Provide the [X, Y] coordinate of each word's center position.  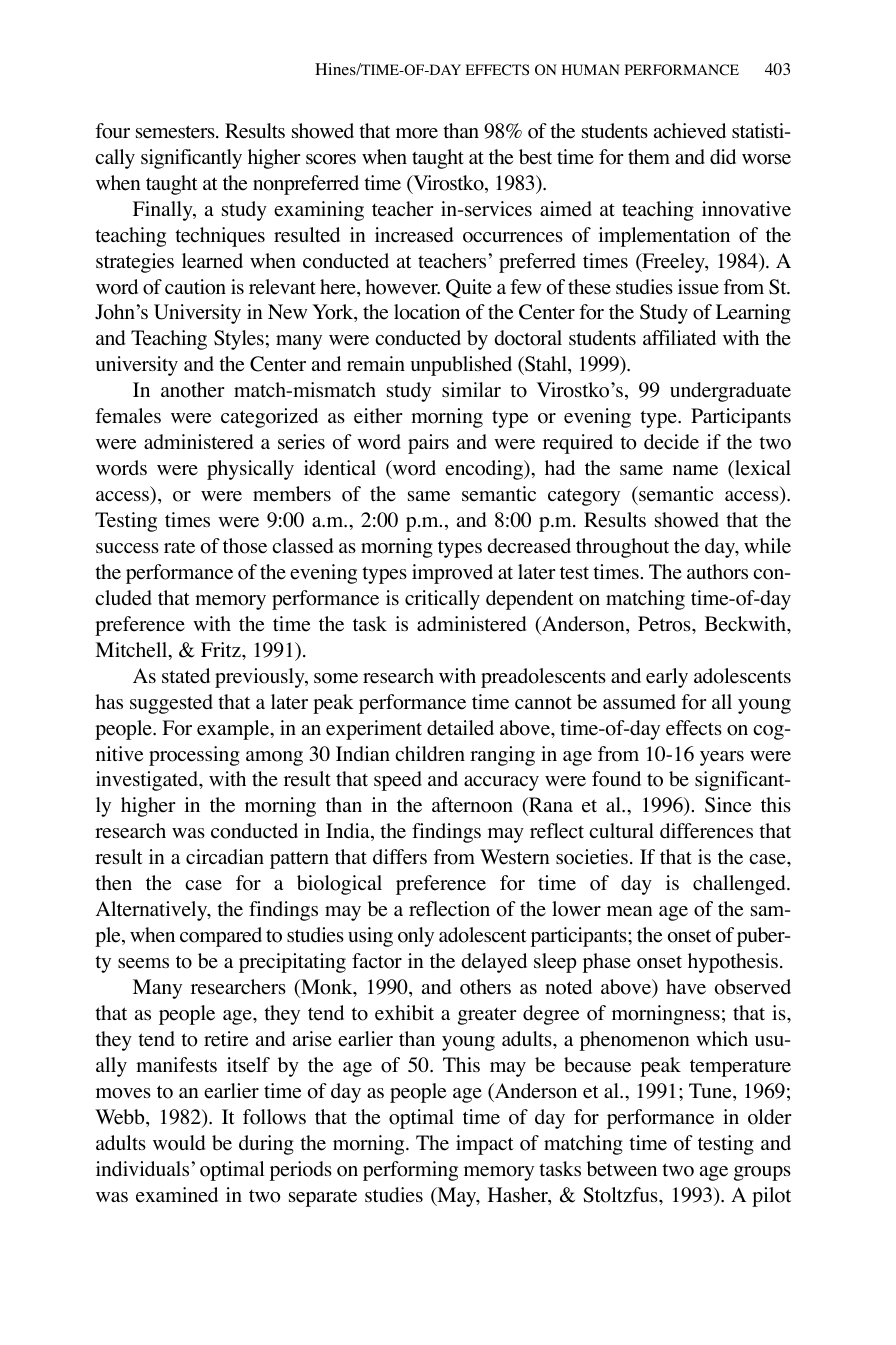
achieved [690, 131]
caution [195, 287]
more [417, 133]
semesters [176, 132]
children [430, 754]
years [722, 758]
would [179, 1143]
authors [717, 572]
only [416, 937]
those [245, 546]
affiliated [679, 338]
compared [221, 937]
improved [452, 574]
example [234, 730]
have [686, 987]
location [427, 312]
